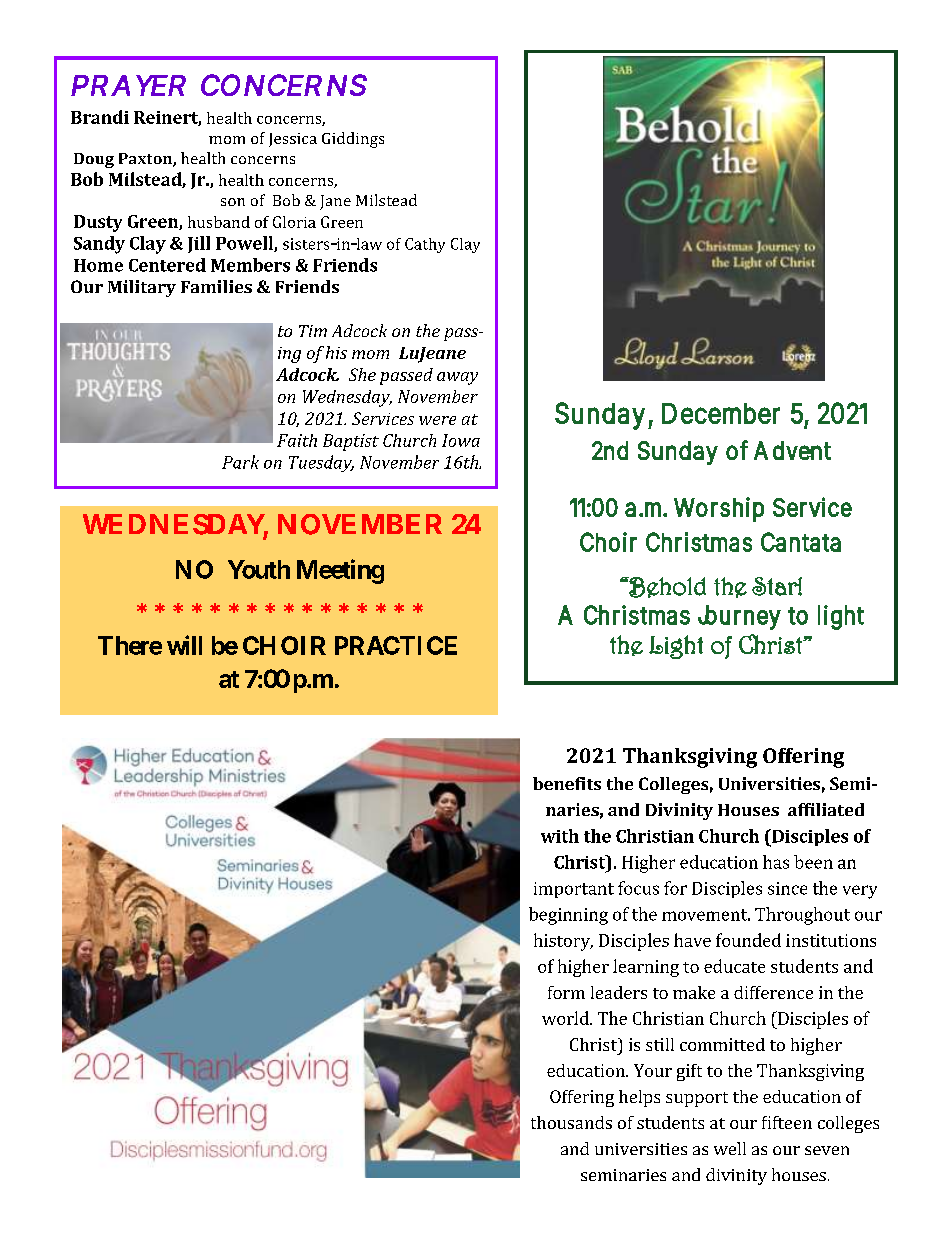 Image resolution: width=952 pixels, height=1233 pixels. What do you see at coordinates (567, 783) in the screenshot?
I see `benefits` at bounding box center [567, 783].
